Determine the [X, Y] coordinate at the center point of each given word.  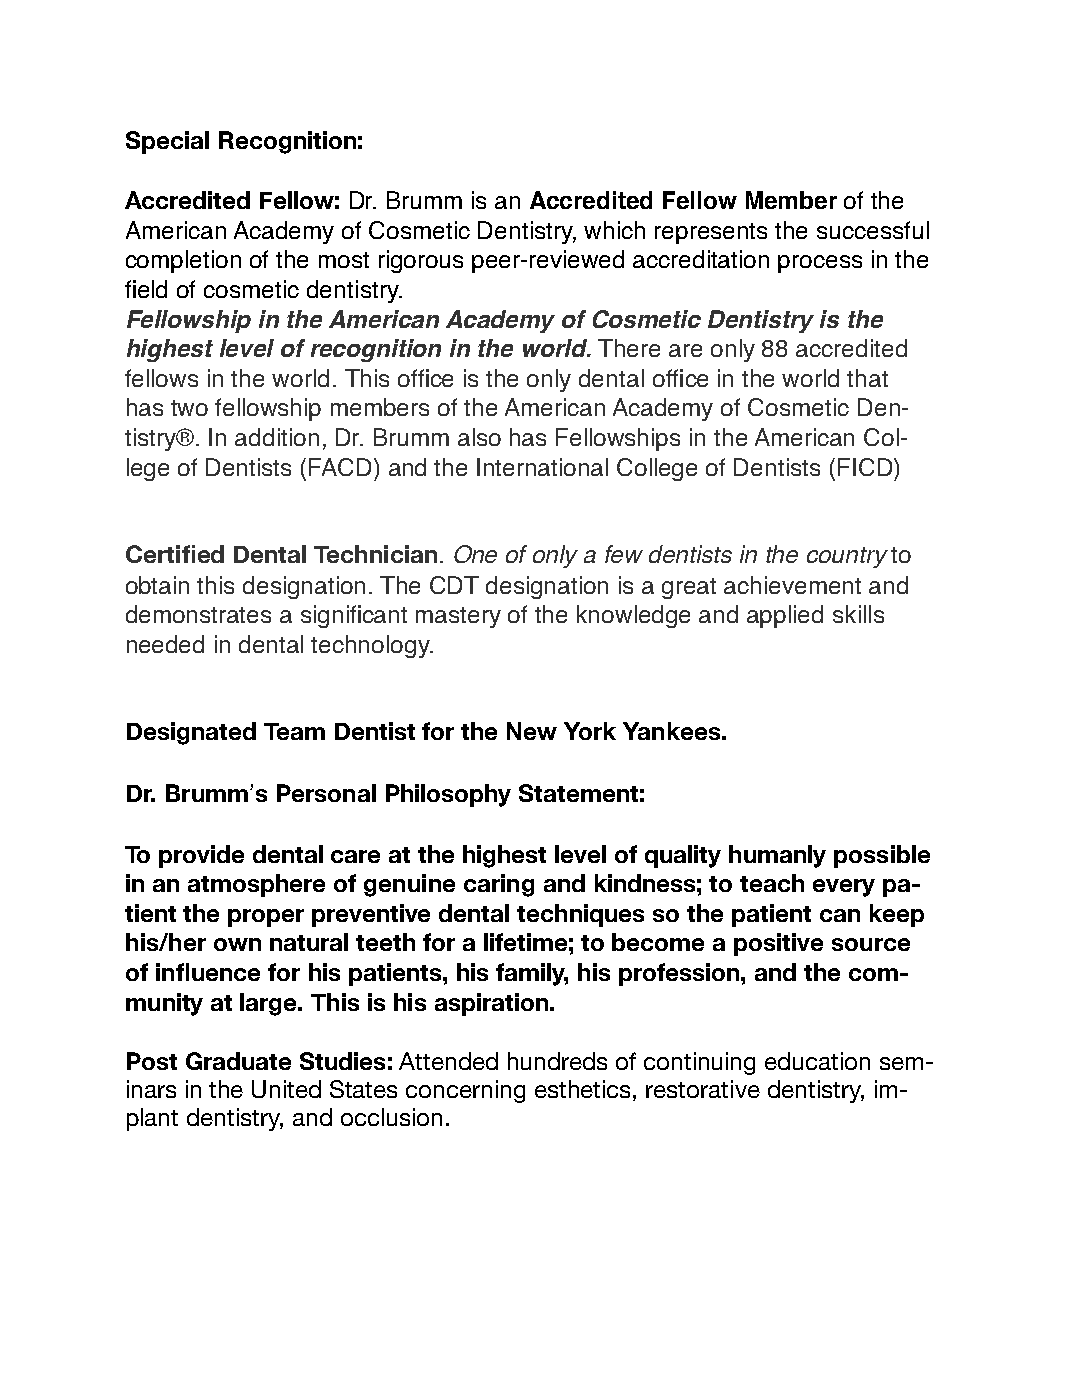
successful [873, 230]
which [614, 230]
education [817, 1061]
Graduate [238, 1061]
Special [167, 142]
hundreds [557, 1061]
